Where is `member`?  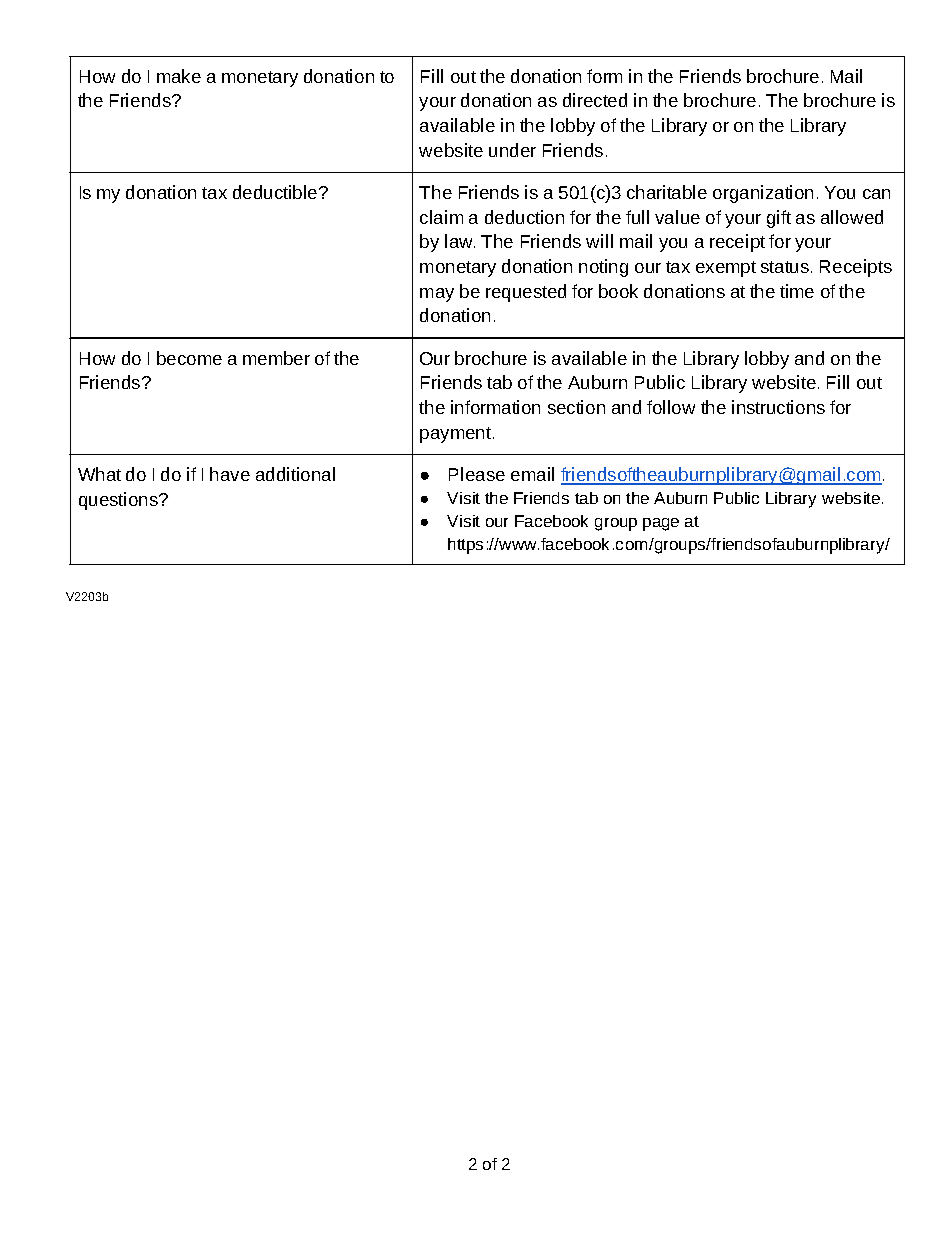
member is located at coordinates (276, 358).
